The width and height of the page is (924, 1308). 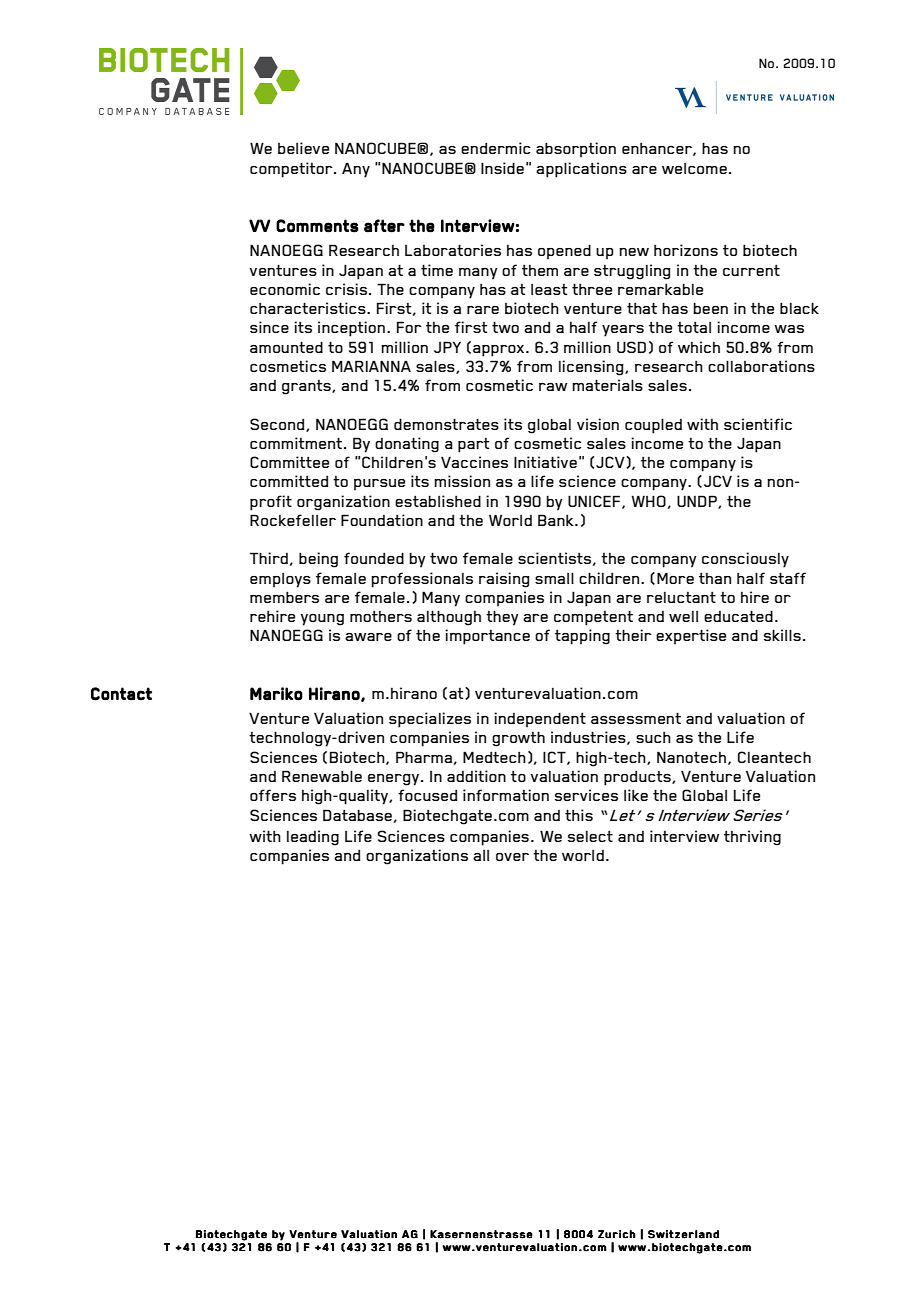 What do you see at coordinates (694, 168) in the page?
I see `welcome` at bounding box center [694, 168].
